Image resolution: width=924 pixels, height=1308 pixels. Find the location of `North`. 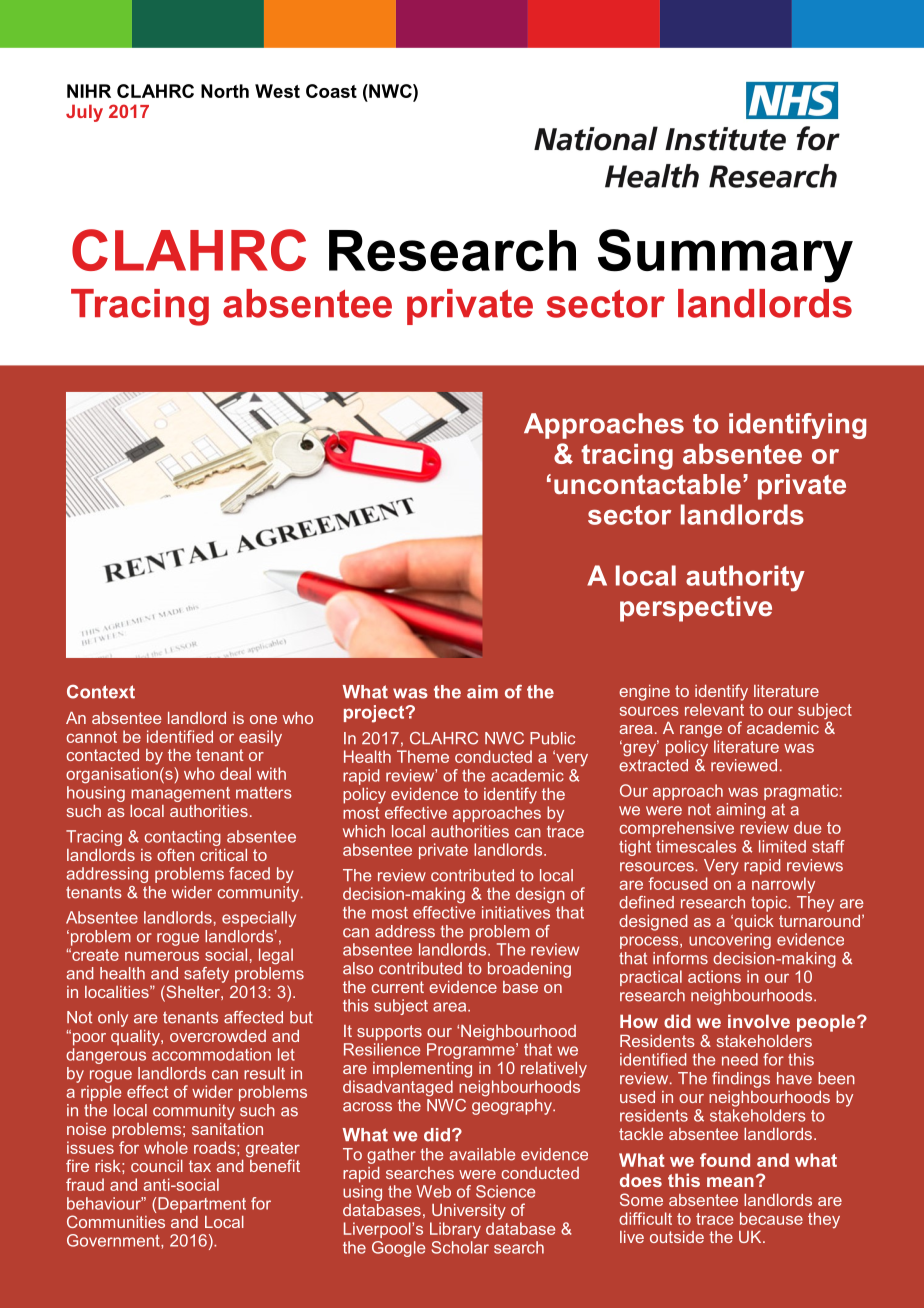

North is located at coordinates (225, 91).
